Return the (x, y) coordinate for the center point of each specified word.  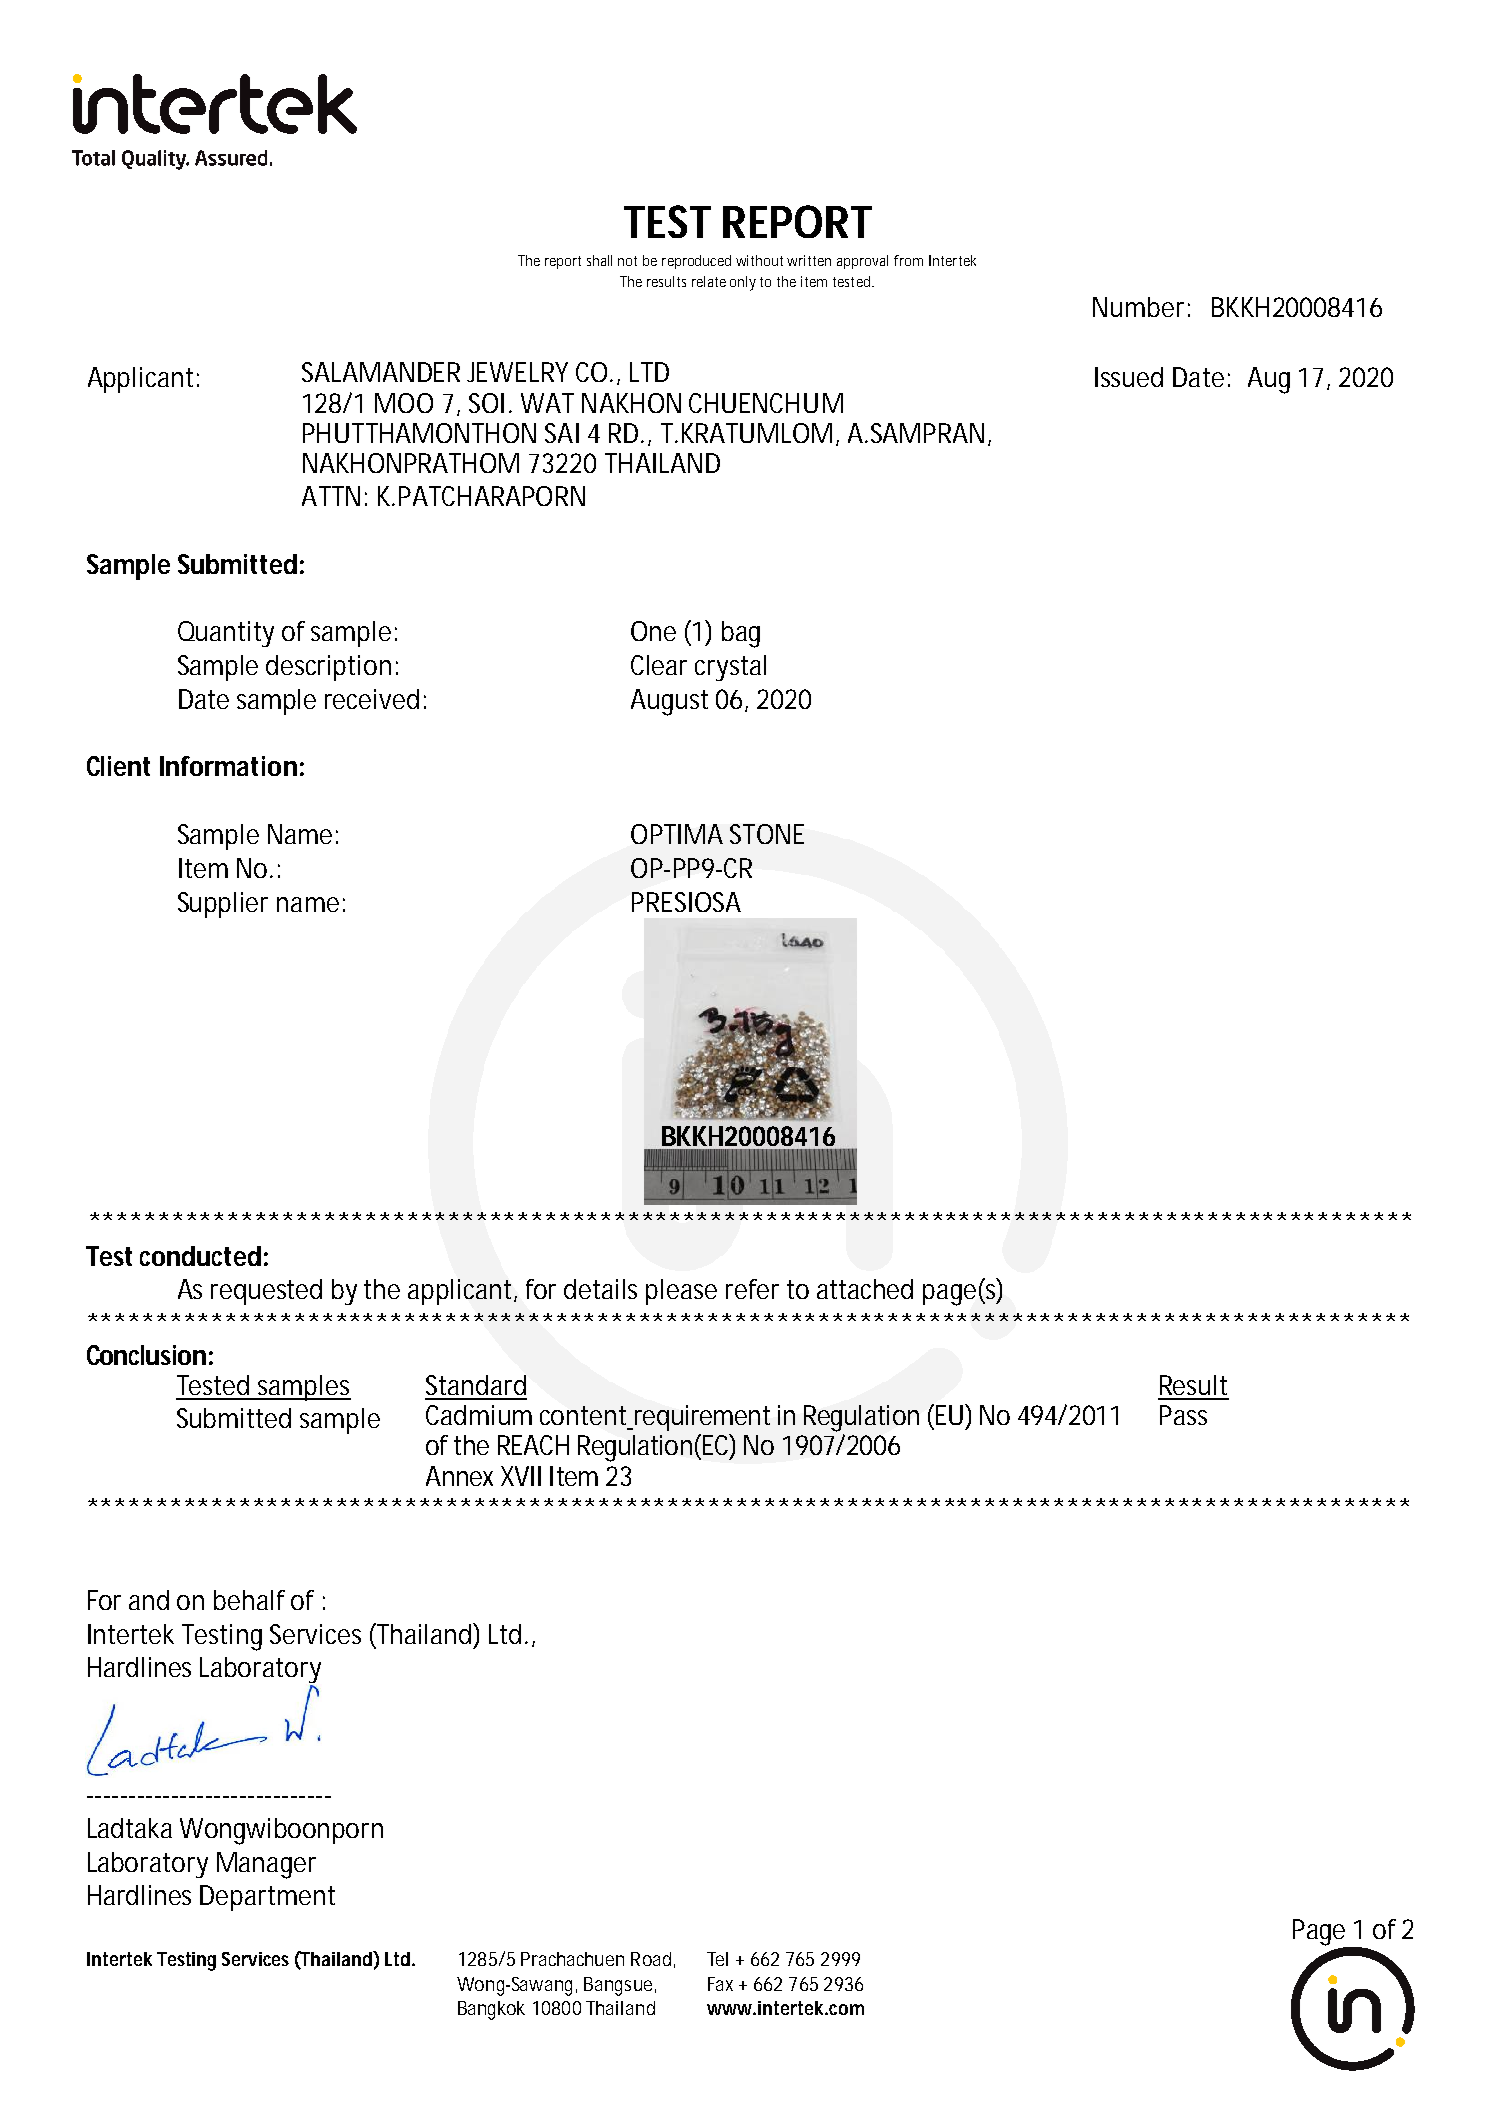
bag (741, 634)
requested (266, 1292)
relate (709, 281)
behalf (249, 1600)
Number (1138, 307)
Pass (1183, 1415)
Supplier (223, 905)
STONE (767, 834)
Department (267, 1898)
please (681, 1292)
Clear (659, 665)
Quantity (226, 634)
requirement (701, 1418)
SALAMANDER (381, 372)
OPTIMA (677, 834)
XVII (521, 1476)
